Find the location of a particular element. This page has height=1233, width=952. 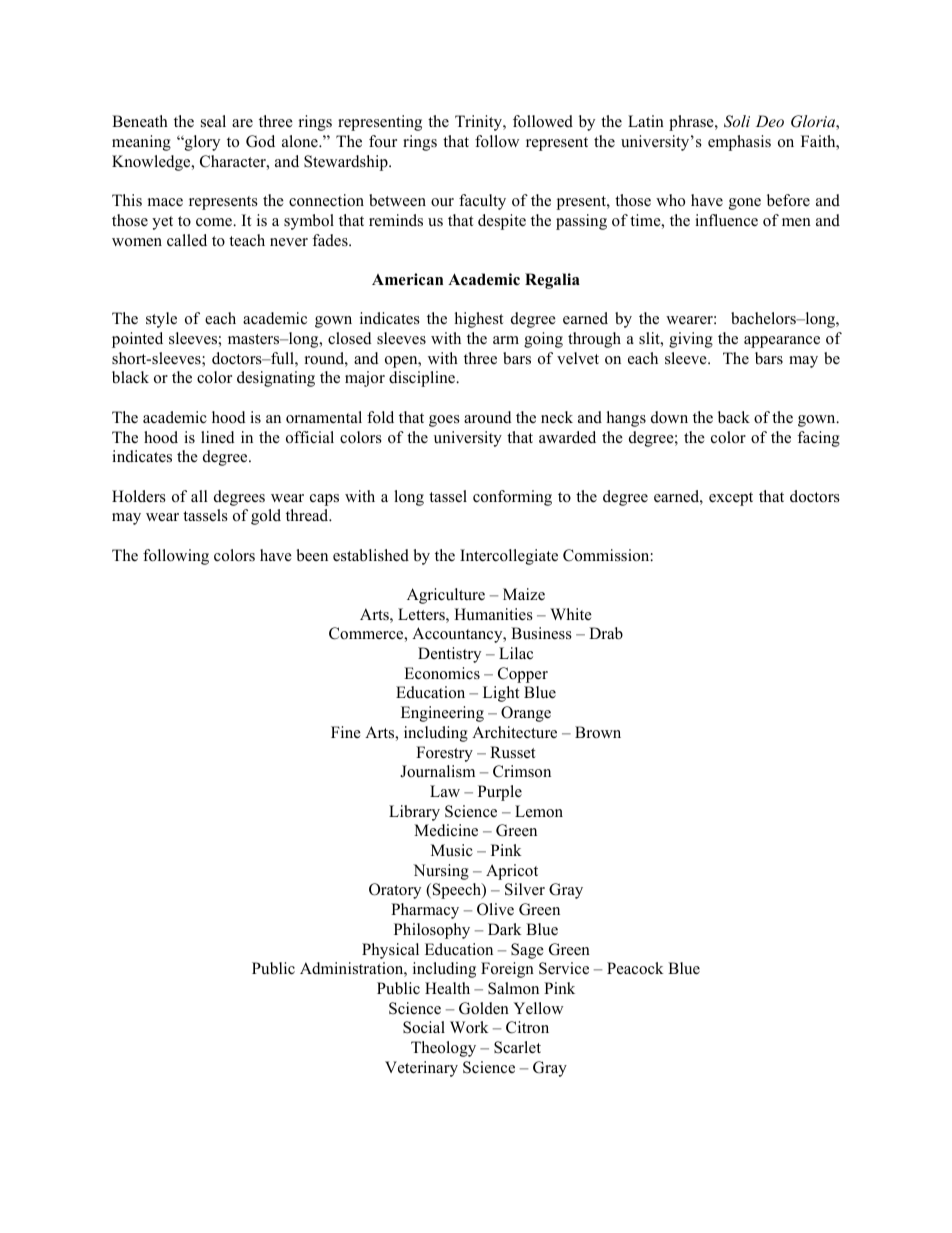

Social is located at coordinates (424, 1027).
